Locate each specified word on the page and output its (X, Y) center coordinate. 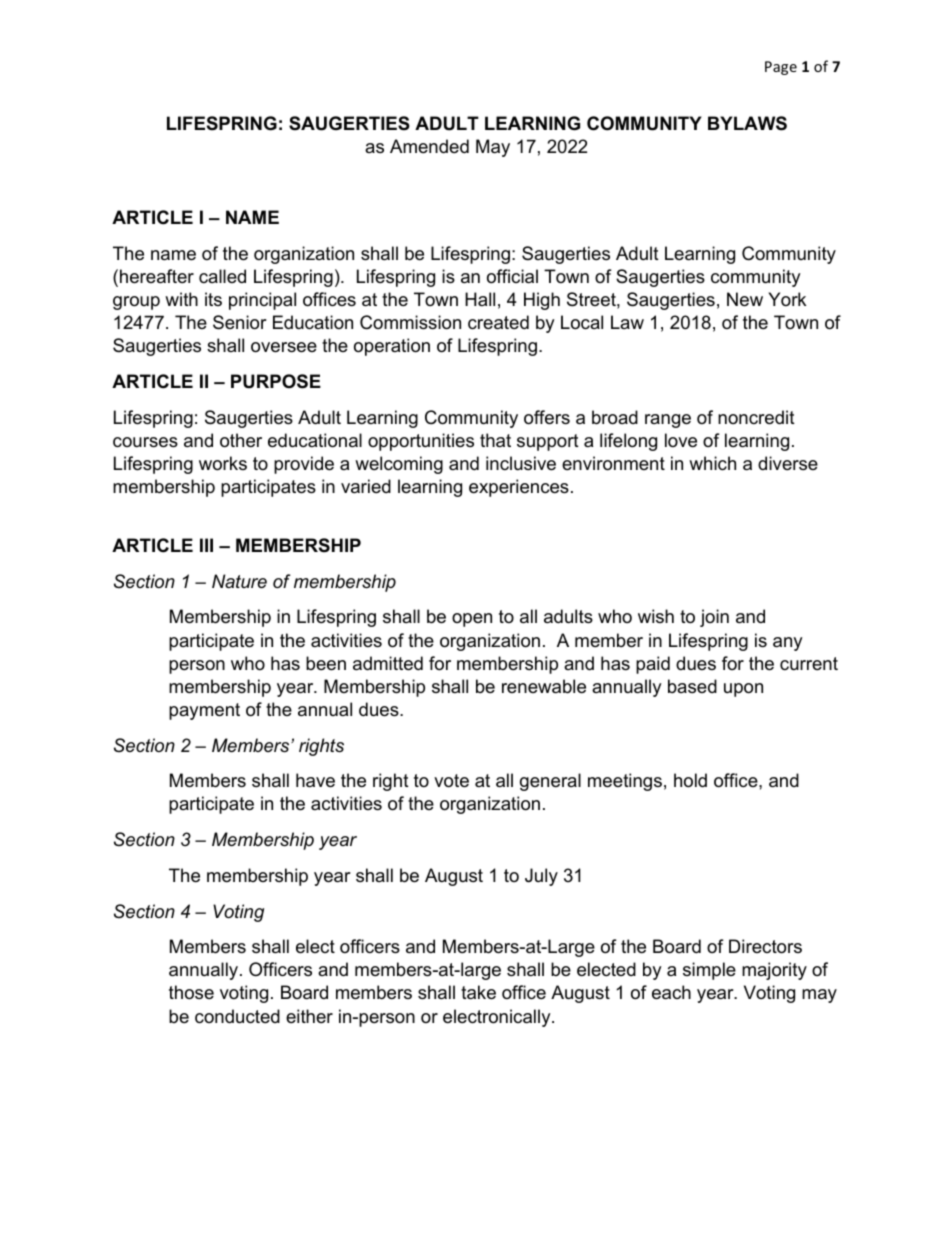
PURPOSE (276, 381)
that (495, 440)
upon (743, 690)
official (512, 276)
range (668, 421)
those (191, 992)
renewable (544, 686)
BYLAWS (747, 123)
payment (204, 711)
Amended (429, 146)
